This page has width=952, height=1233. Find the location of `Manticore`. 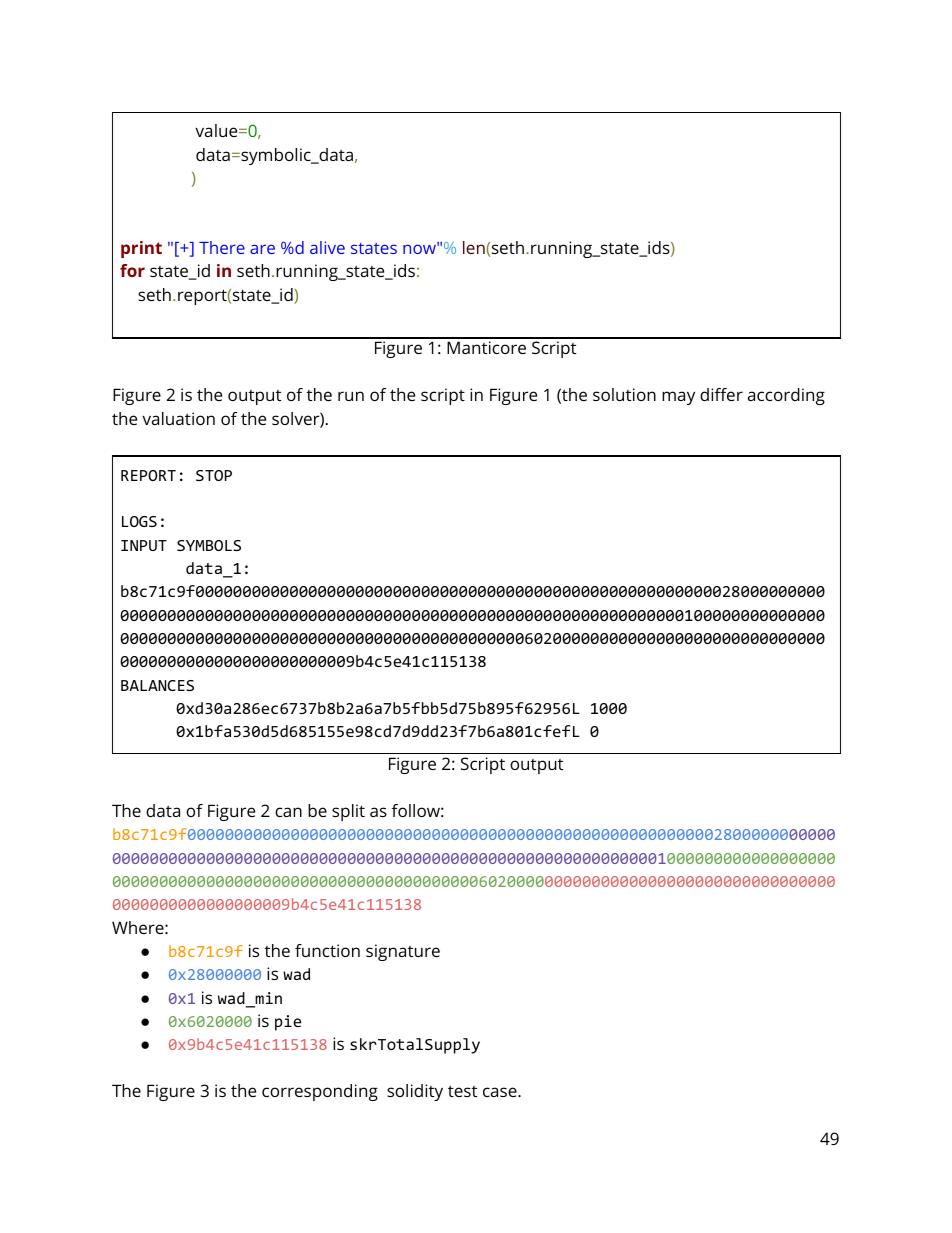

Manticore is located at coordinates (486, 347).
